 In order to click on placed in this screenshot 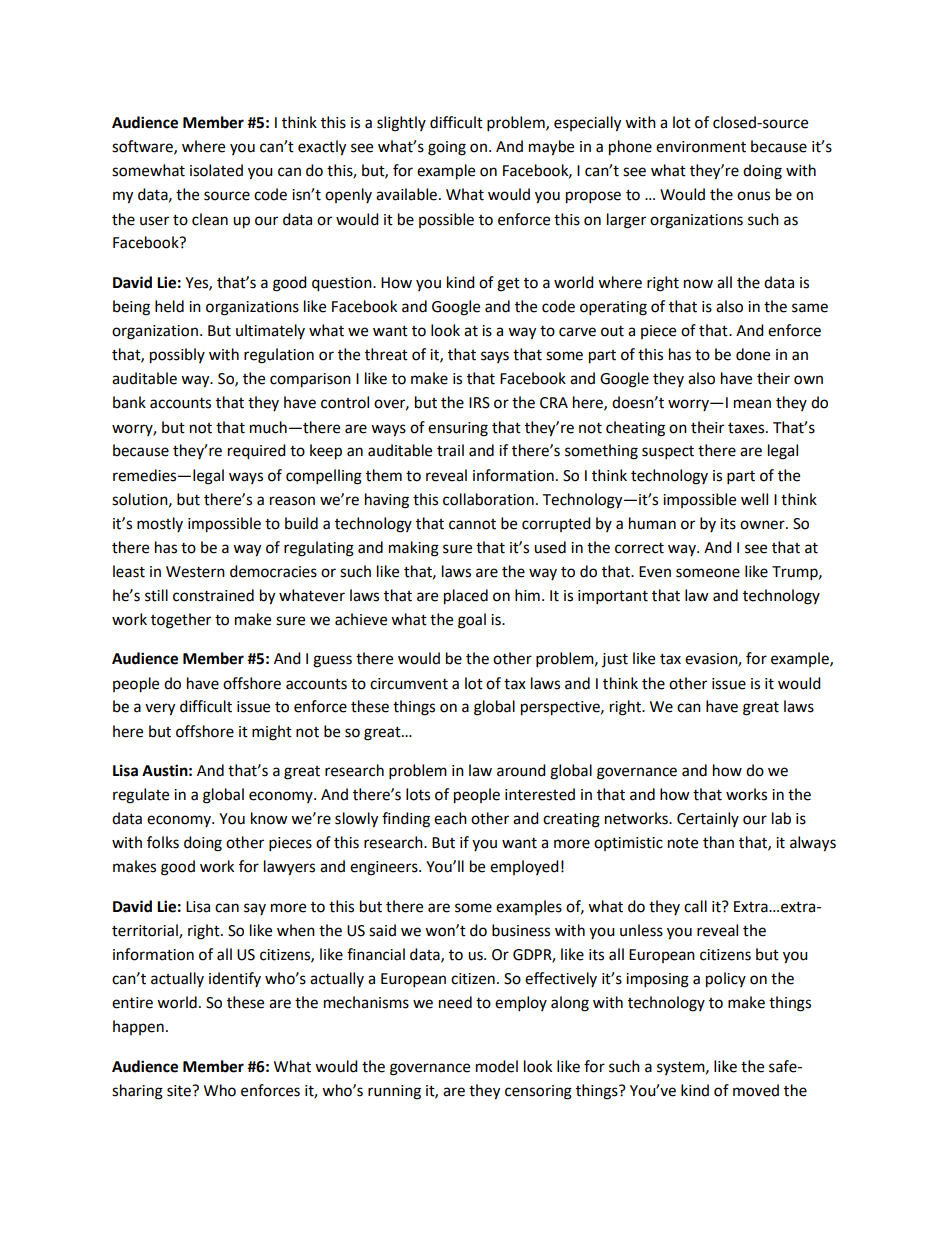, I will do `click(466, 597)`.
